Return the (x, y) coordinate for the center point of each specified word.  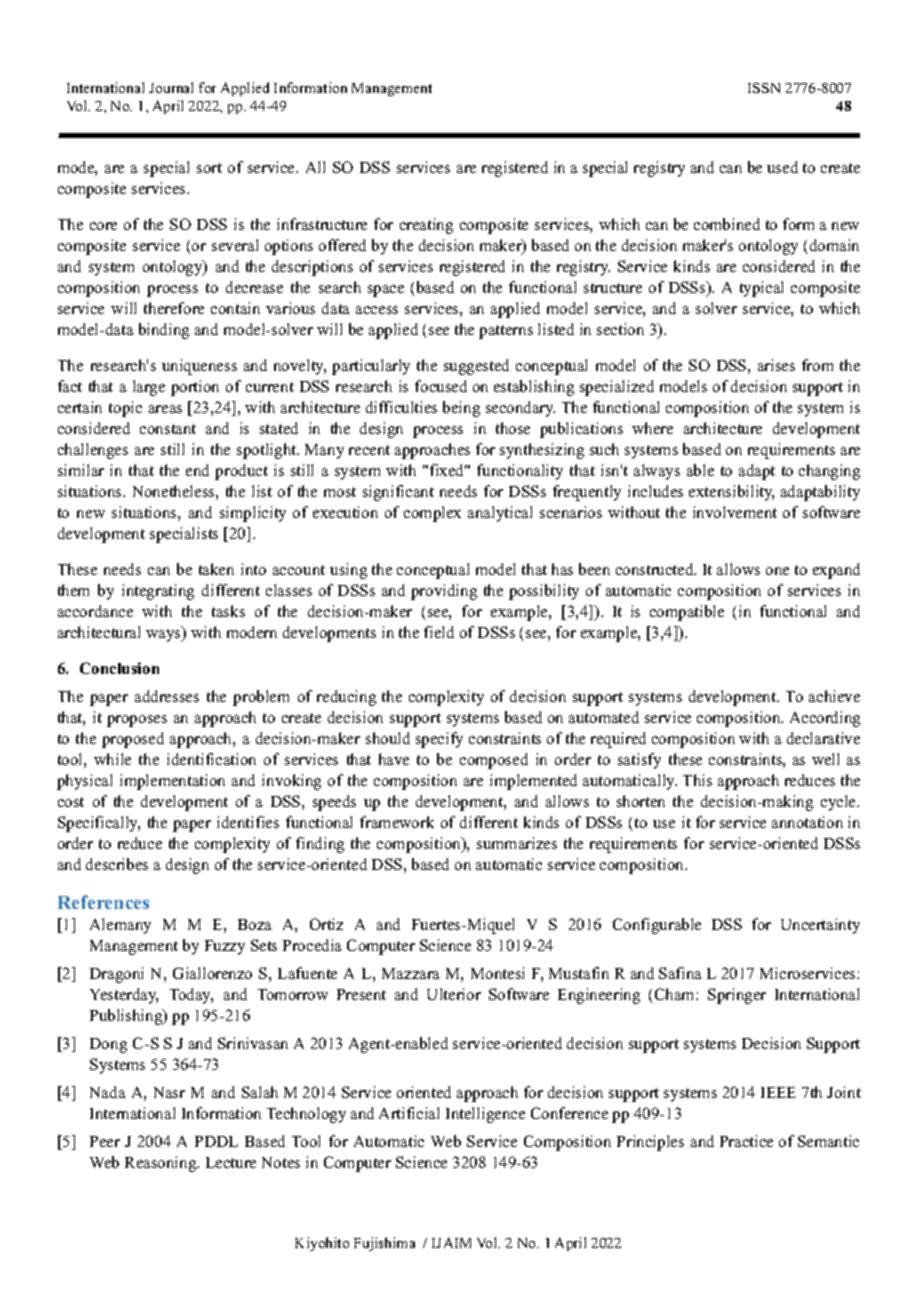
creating (426, 226)
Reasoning (162, 1164)
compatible (687, 613)
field (439, 632)
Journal (171, 87)
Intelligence (485, 1115)
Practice (746, 1141)
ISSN (764, 88)
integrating (158, 592)
